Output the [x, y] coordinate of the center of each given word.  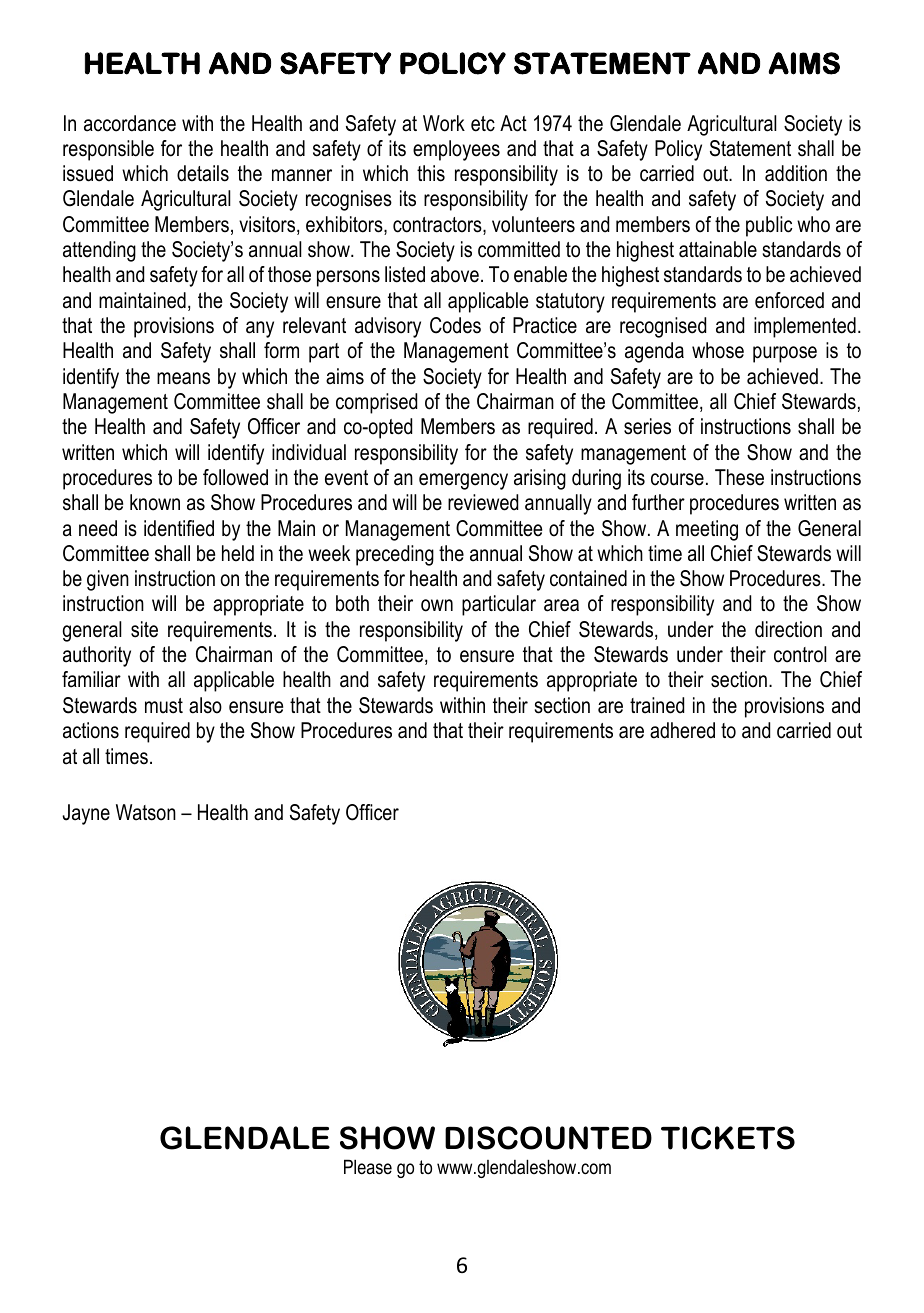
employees [456, 150]
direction [788, 629]
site [144, 629]
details [203, 173]
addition [796, 173]
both [352, 603]
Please [368, 1167]
